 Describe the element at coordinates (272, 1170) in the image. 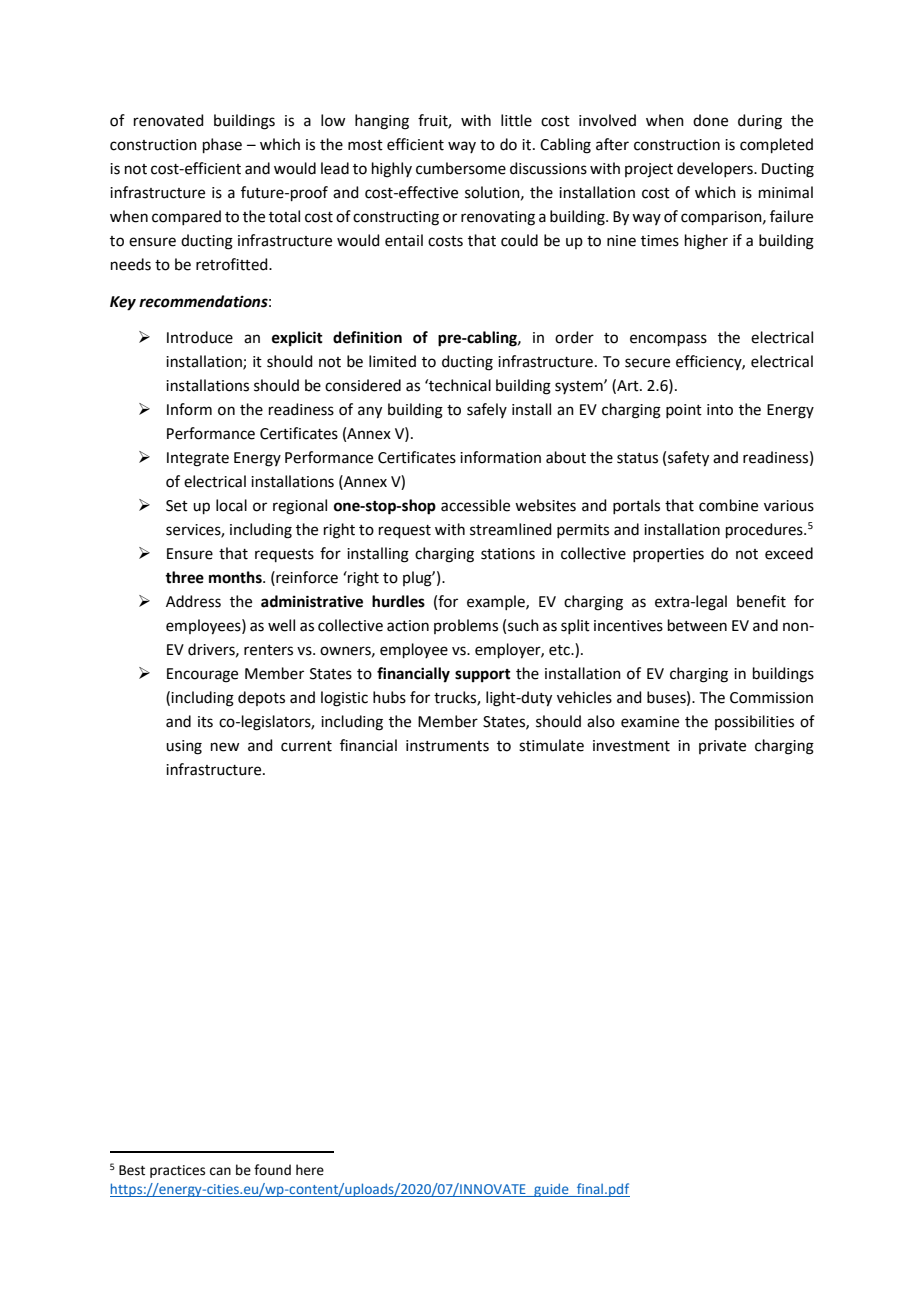

I see `found` at that location.
